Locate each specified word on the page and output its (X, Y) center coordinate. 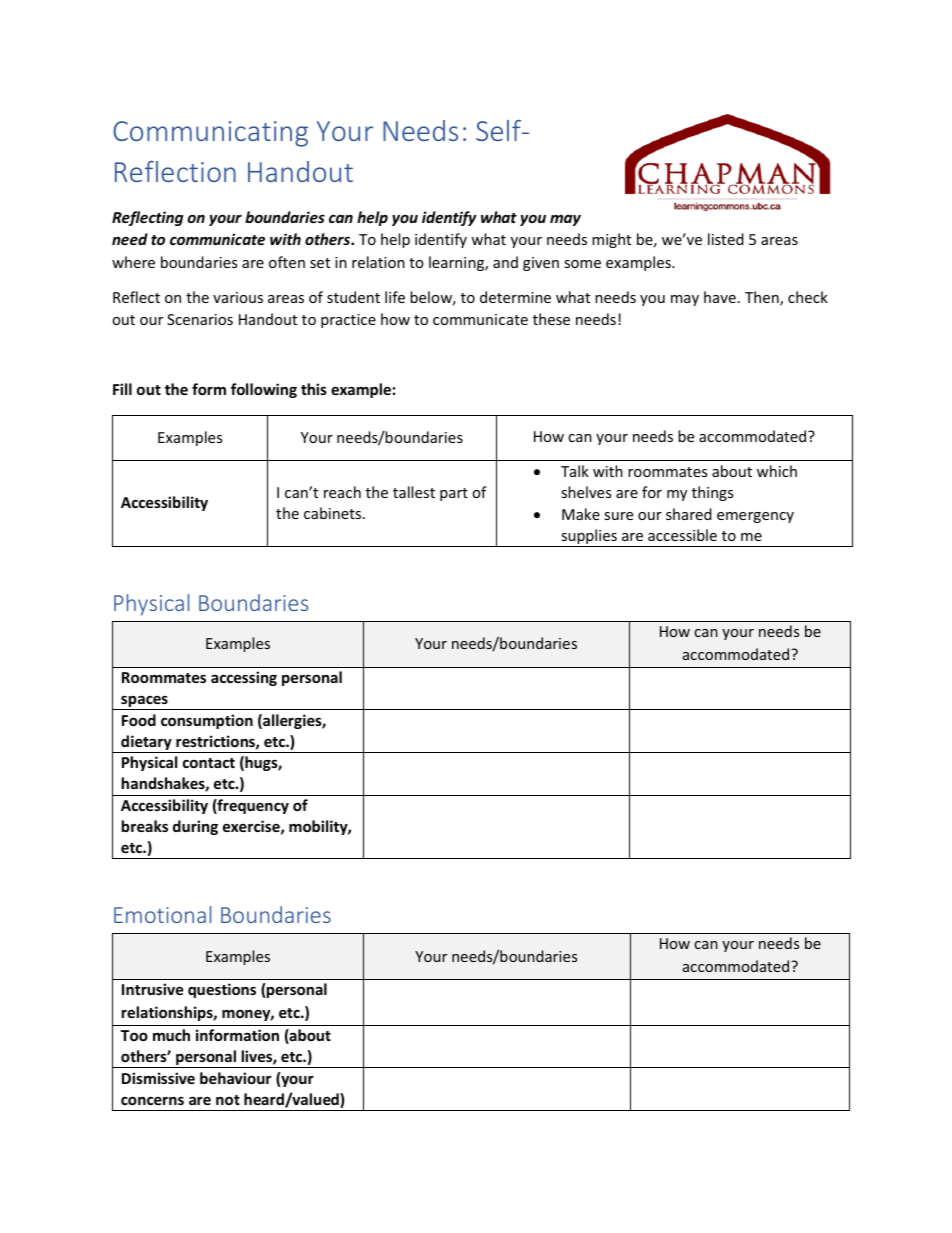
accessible (682, 535)
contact (209, 763)
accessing (244, 678)
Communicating (210, 134)
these (551, 319)
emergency (755, 517)
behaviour (235, 1078)
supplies (589, 538)
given (541, 264)
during (195, 827)
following (264, 390)
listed (726, 239)
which (777, 471)
